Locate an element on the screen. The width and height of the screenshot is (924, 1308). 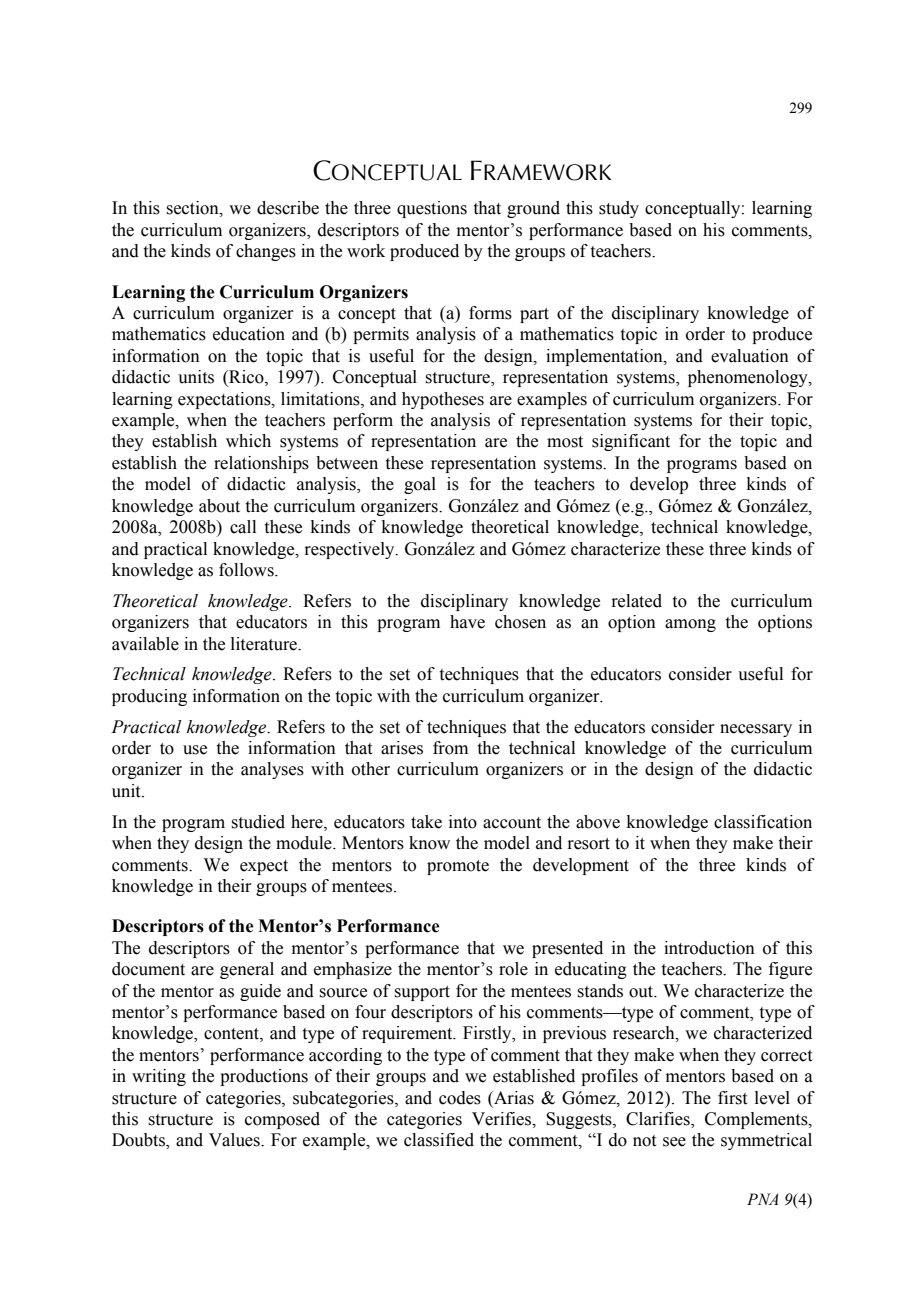
study is located at coordinates (619, 209).
